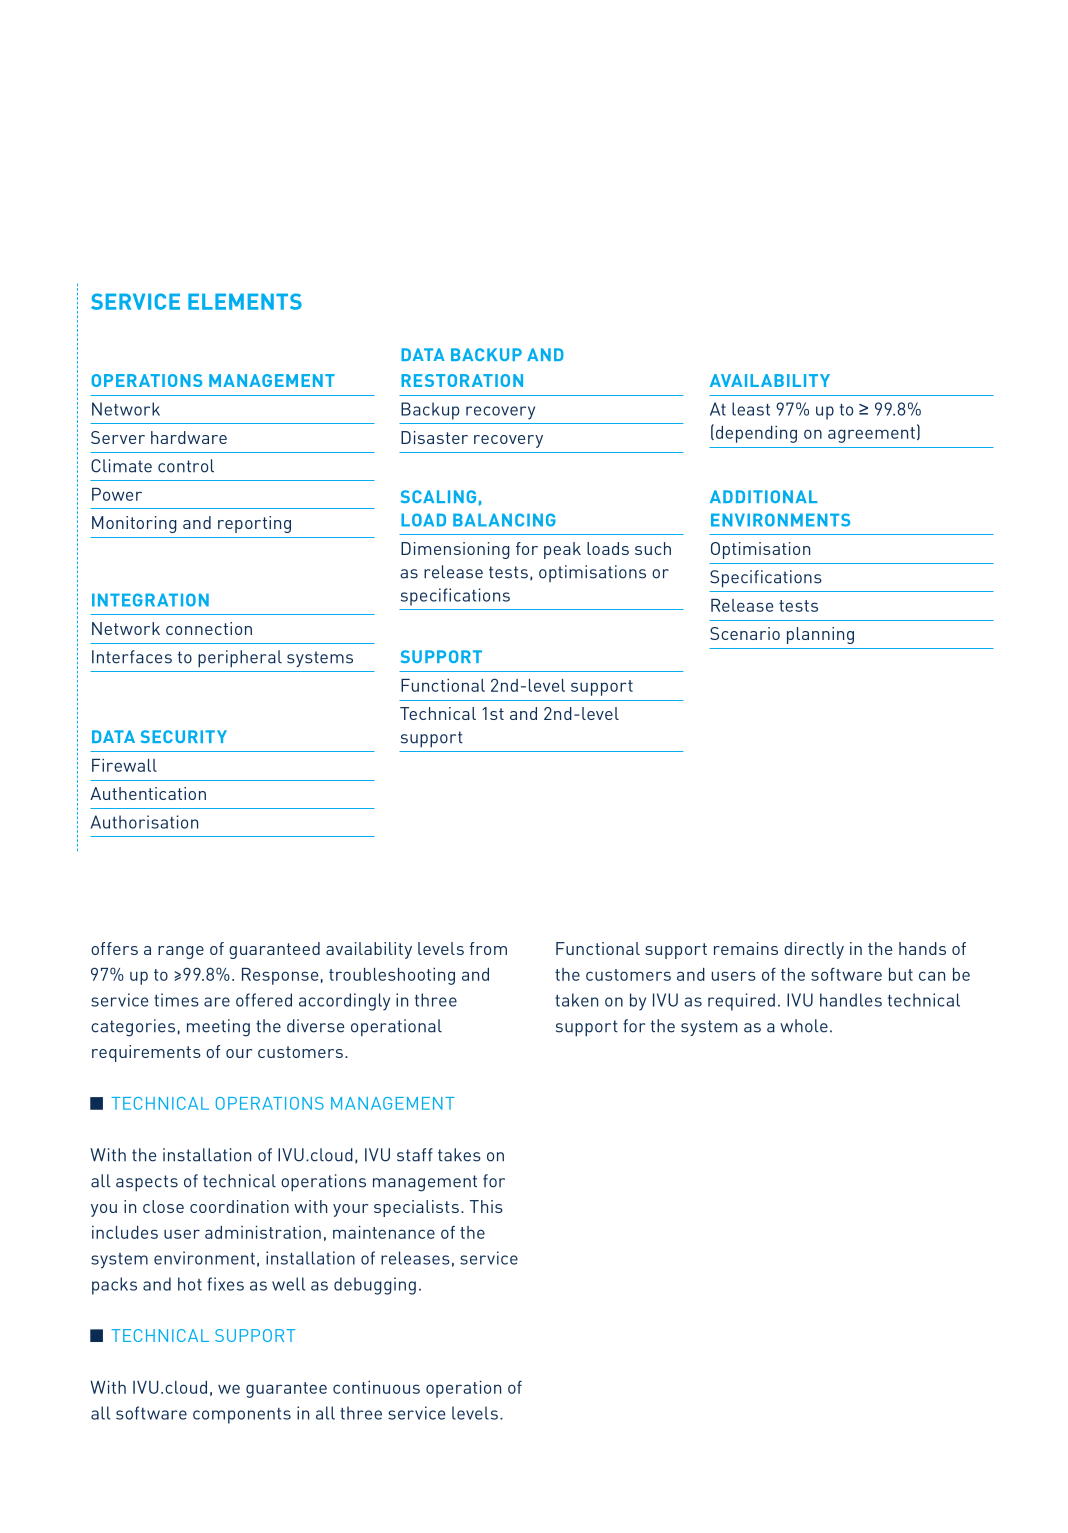  Describe the element at coordinates (562, 550) in the screenshot. I see `peak` at that location.
